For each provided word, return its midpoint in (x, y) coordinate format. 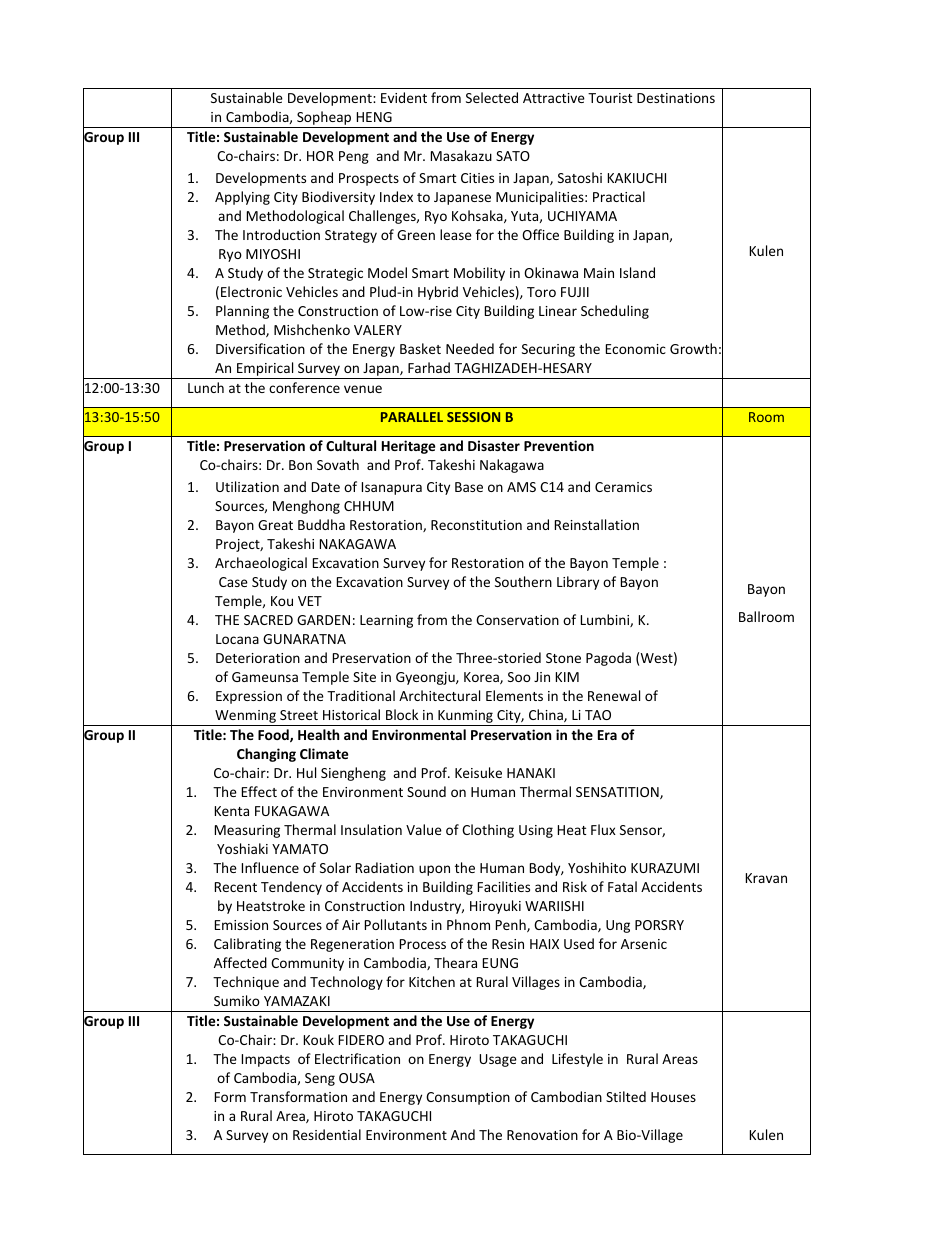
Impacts (266, 1060)
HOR (320, 156)
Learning (386, 621)
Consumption (468, 1098)
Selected (492, 97)
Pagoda (608, 659)
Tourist (610, 98)
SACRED (268, 620)
